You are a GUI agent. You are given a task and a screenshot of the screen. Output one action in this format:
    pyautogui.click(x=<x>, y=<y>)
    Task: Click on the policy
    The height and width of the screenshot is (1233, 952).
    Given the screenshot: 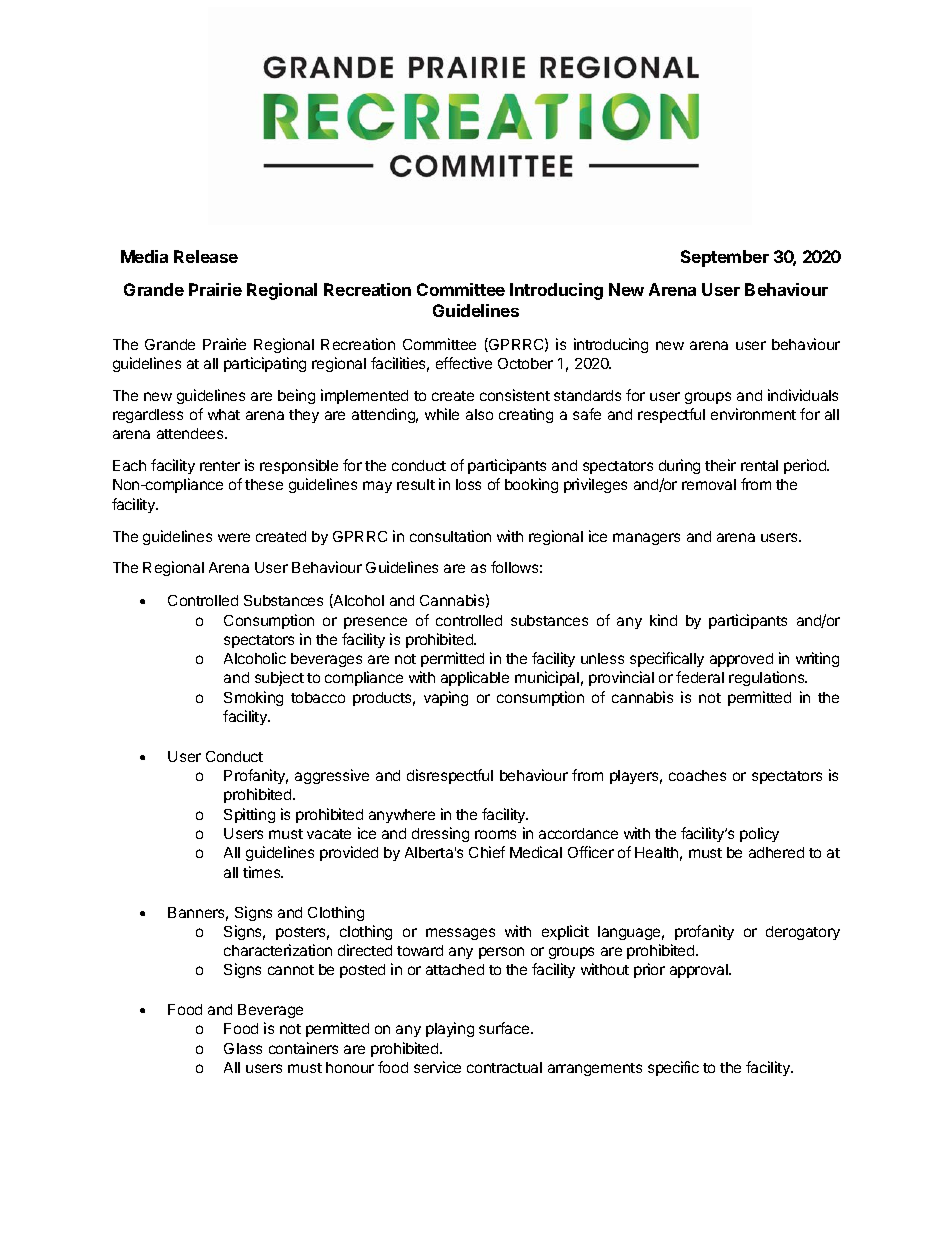 What is the action you would take?
    pyautogui.click(x=759, y=834)
